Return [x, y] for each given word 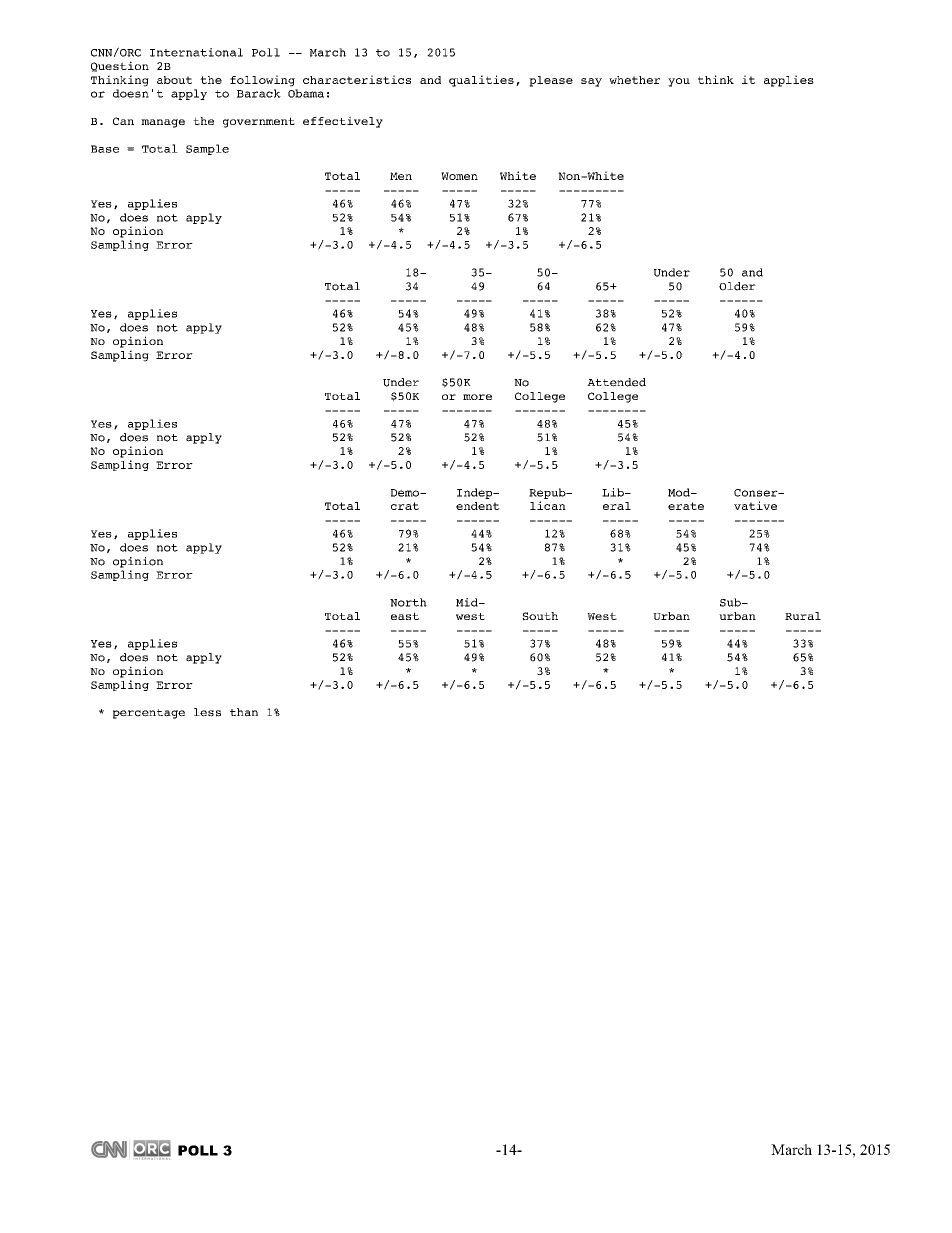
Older [737, 286]
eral [617, 506]
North [408, 602]
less [207, 712]
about [174, 80]
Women [459, 176]
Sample [207, 149]
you [679, 82]
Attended [616, 382]
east [405, 616]
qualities [481, 81]
